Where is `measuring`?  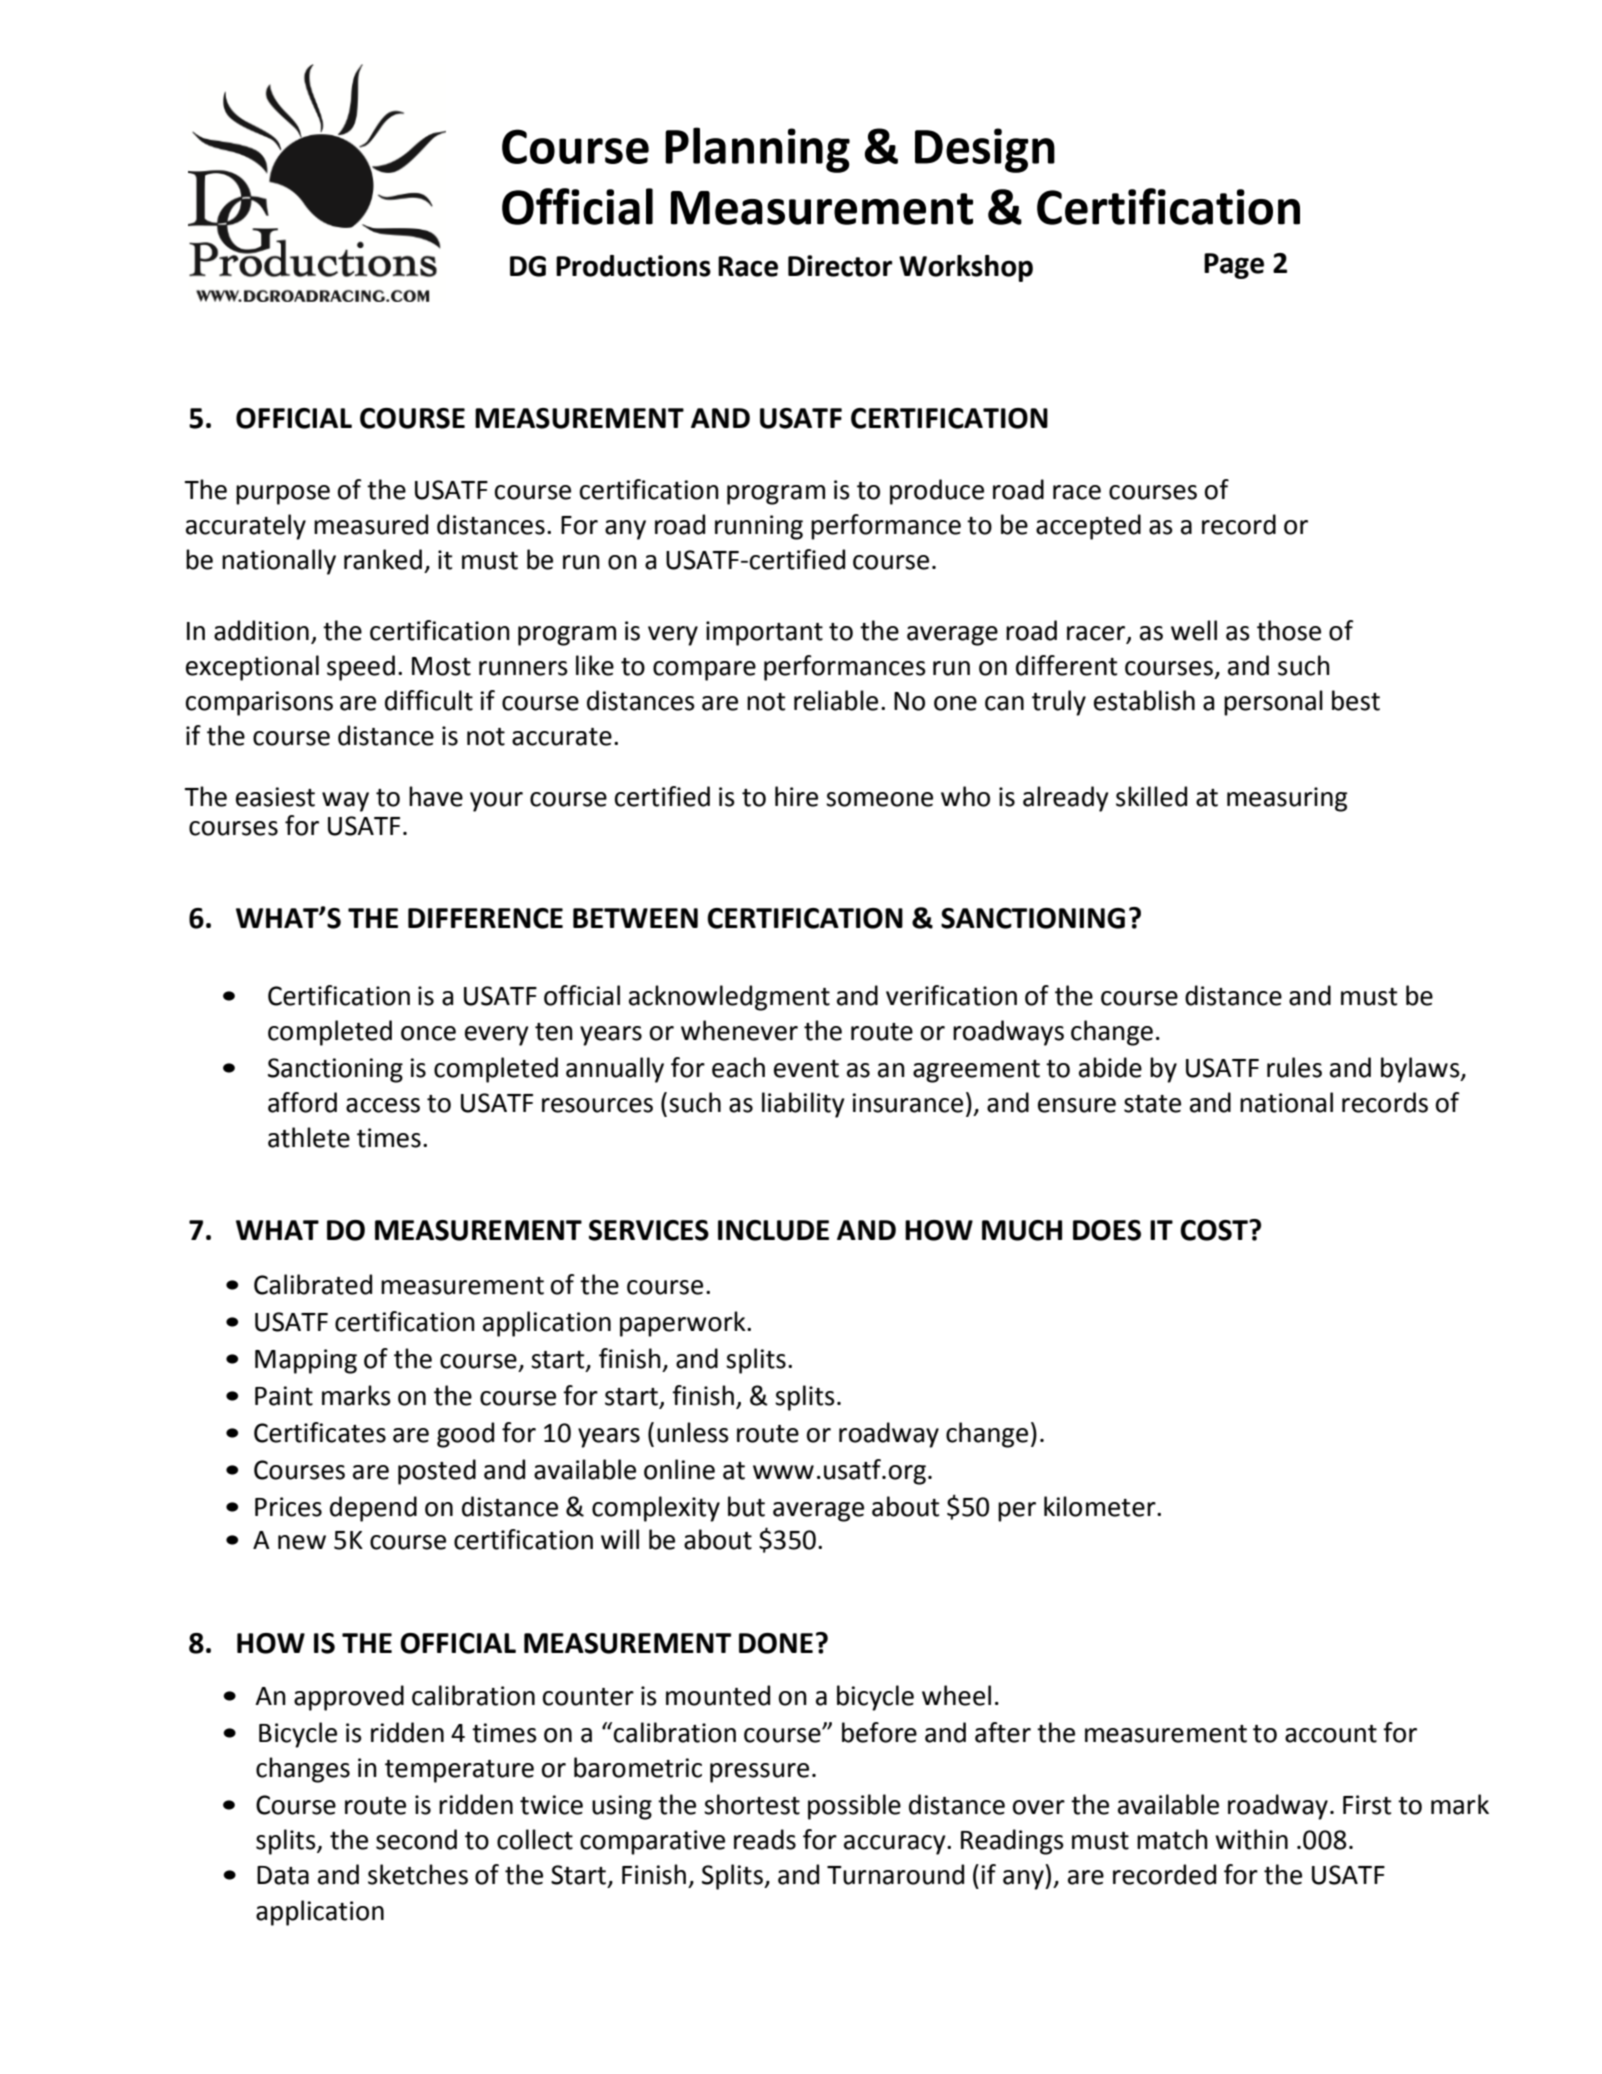 measuring is located at coordinates (1287, 799).
